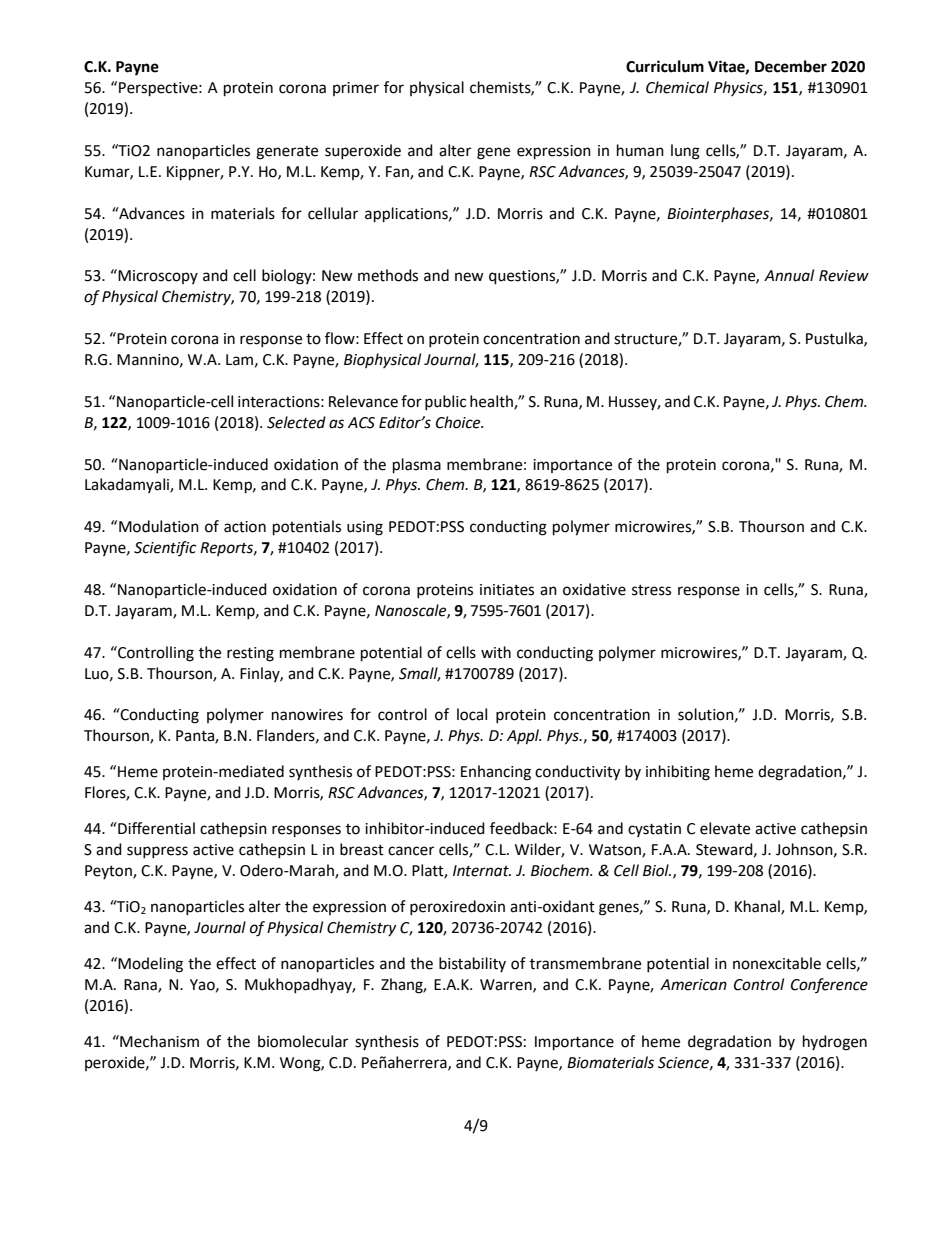 This screenshot has height=1233, width=952. Describe the element at coordinates (165, 548) in the screenshot. I see `Scientific` at that location.
